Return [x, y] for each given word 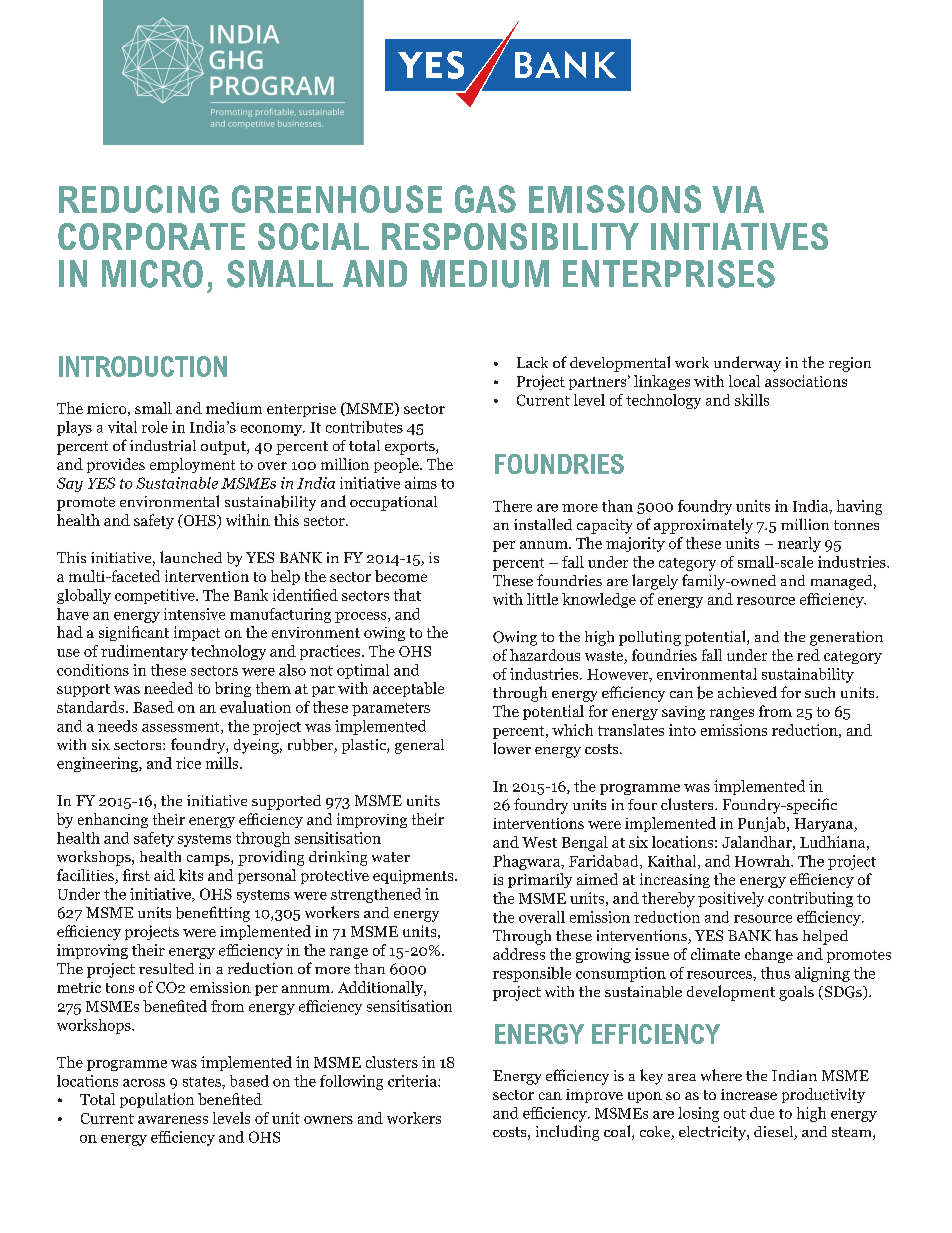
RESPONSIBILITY [510, 236]
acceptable [408, 689]
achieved [747, 692]
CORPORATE [151, 236]
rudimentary [144, 652]
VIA [738, 199]
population [157, 1100]
